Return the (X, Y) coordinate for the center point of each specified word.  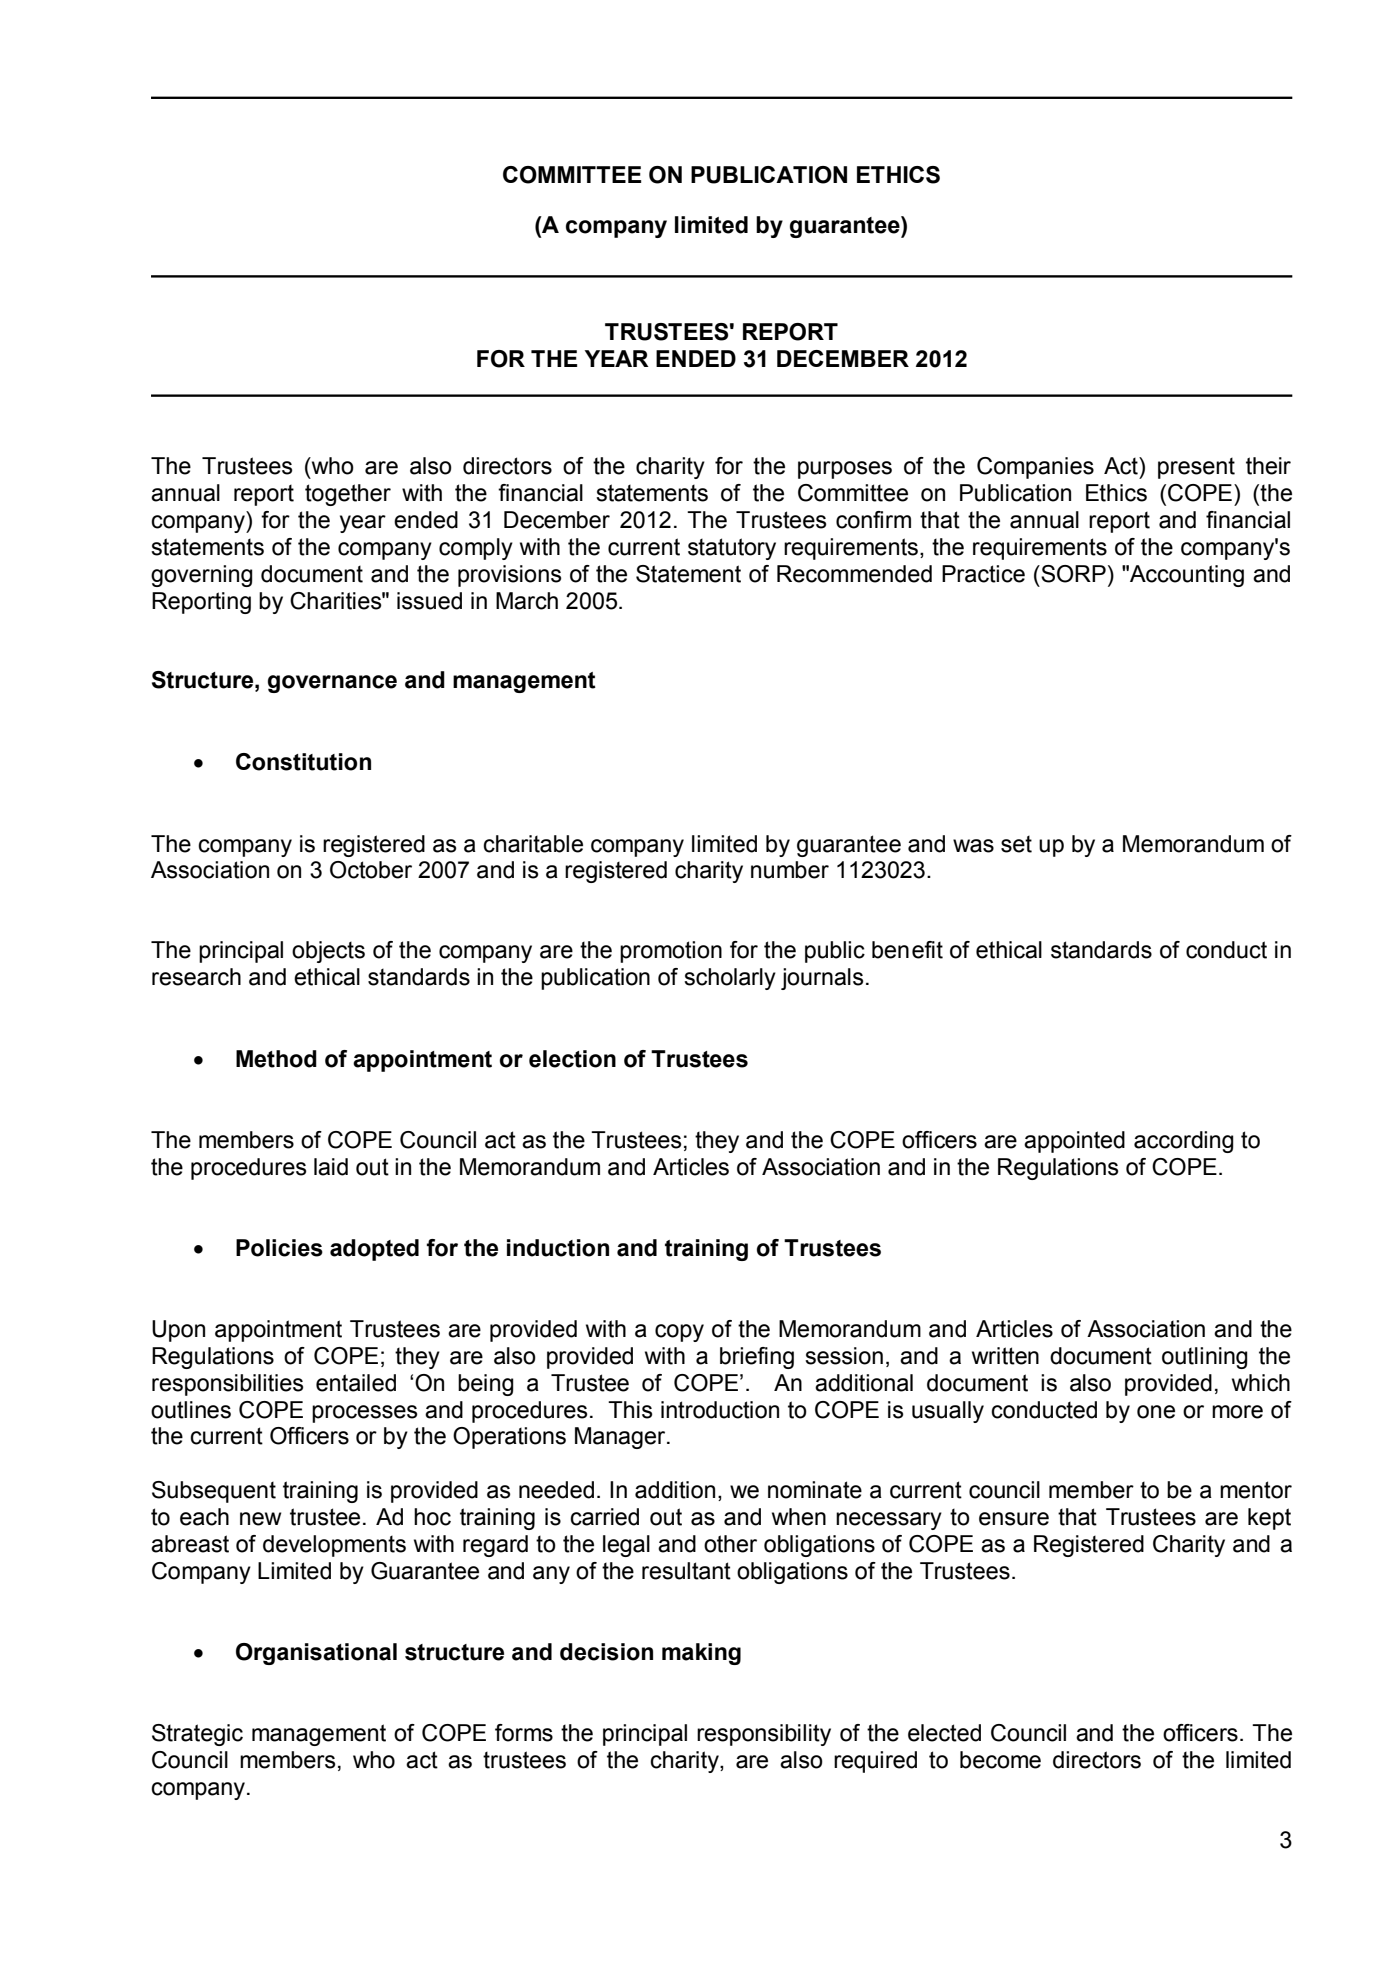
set (1016, 844)
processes (364, 1414)
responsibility (764, 1735)
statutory (732, 549)
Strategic (197, 1735)
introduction (720, 1410)
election (572, 1059)
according (1184, 1142)
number (790, 870)
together (348, 495)
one (1156, 1412)
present (1196, 468)
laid (331, 1167)
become (1000, 1760)
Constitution (303, 762)
